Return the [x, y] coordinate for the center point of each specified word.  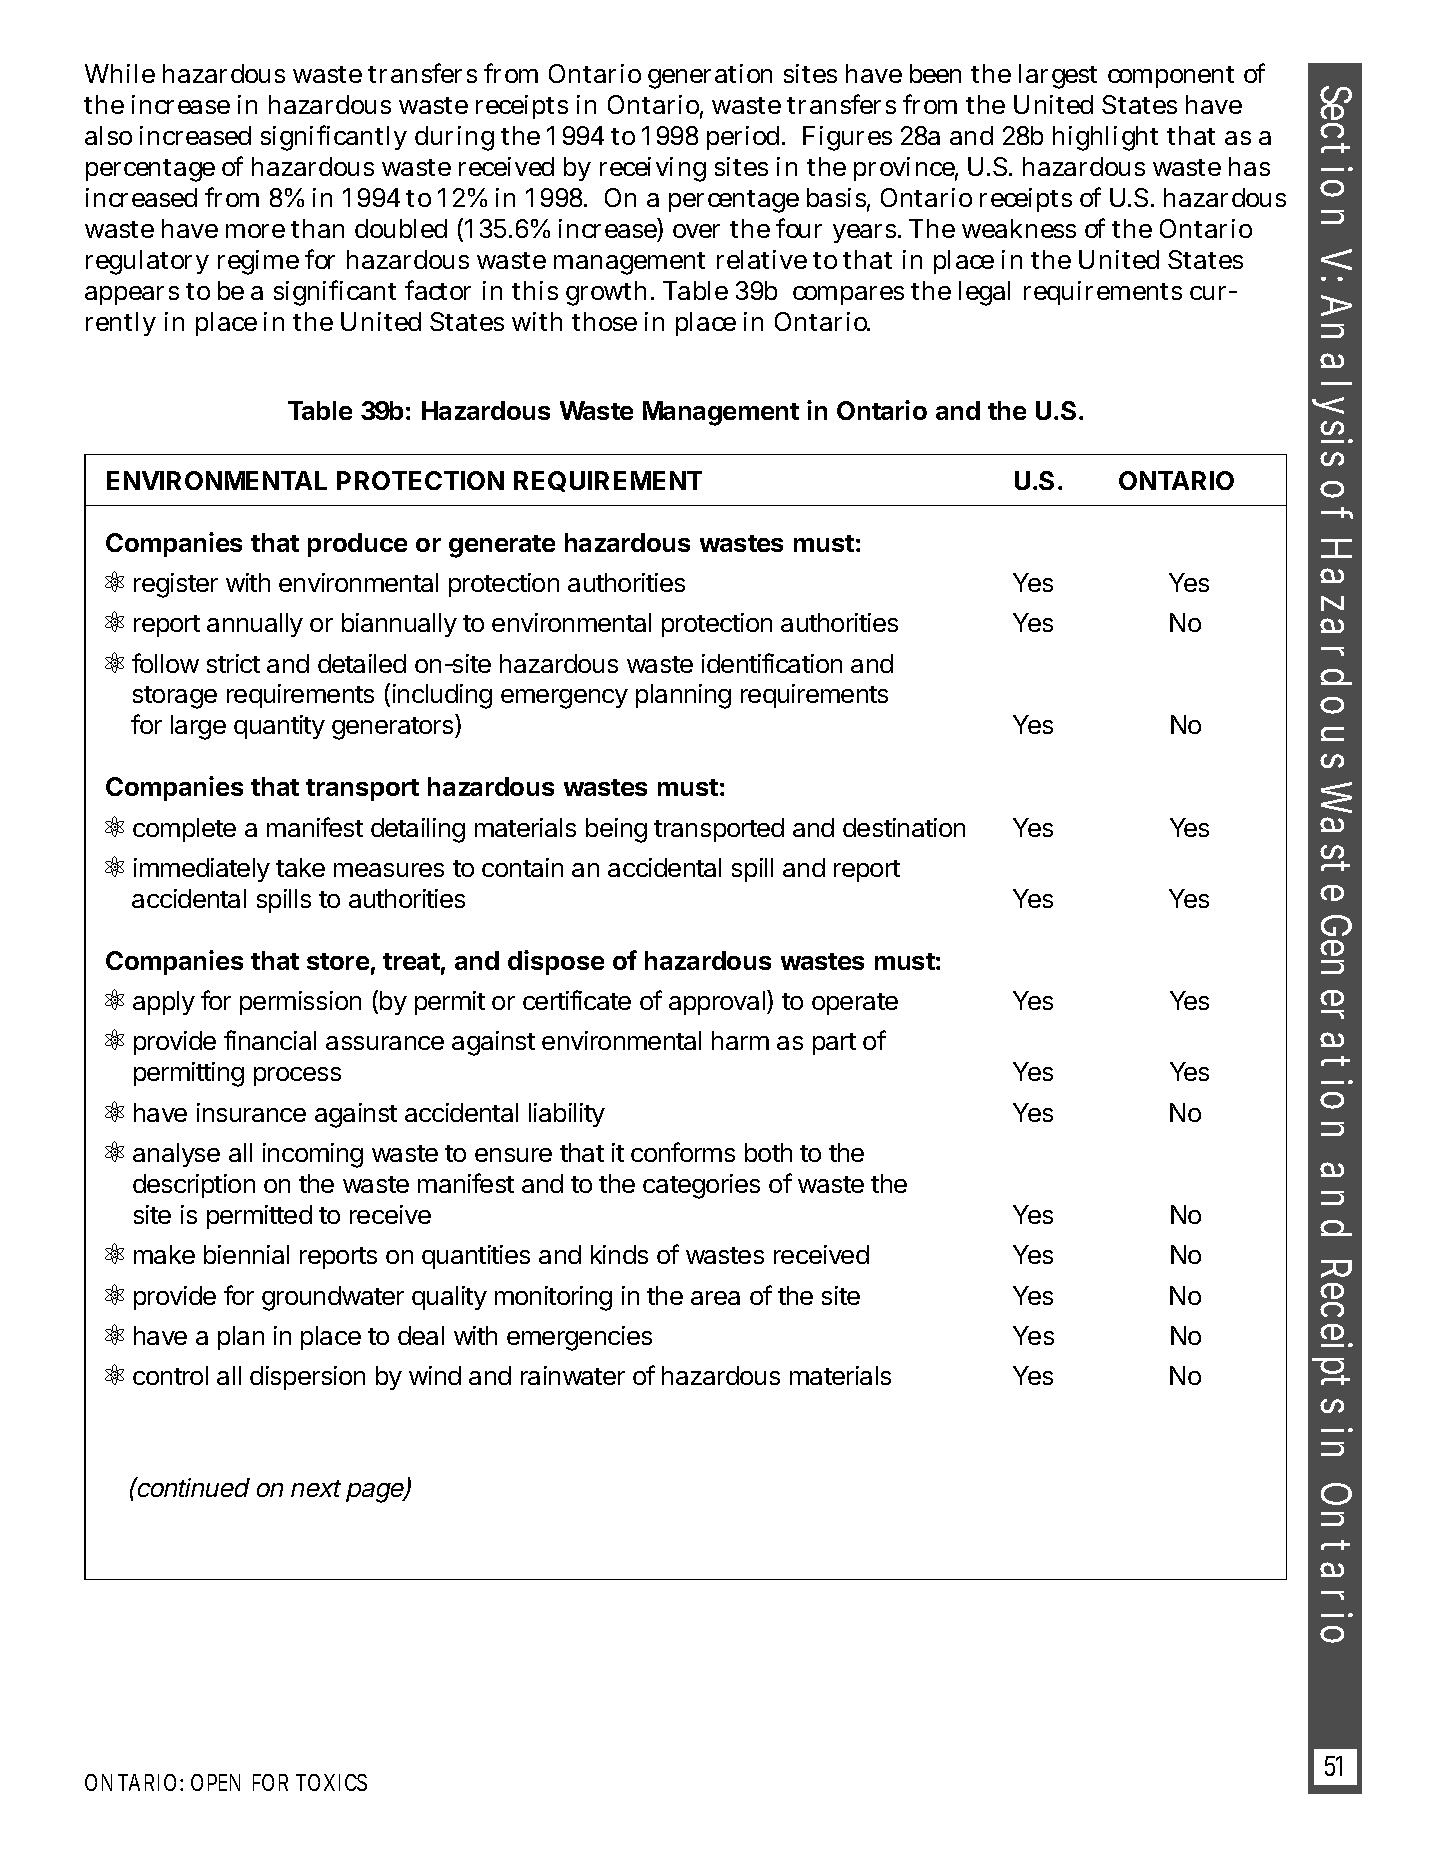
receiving [653, 169]
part [834, 1044]
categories [701, 1186]
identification [772, 663]
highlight [1105, 138]
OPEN [215, 1782]
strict [233, 663]
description [194, 1186]
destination [904, 827]
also [108, 135]
